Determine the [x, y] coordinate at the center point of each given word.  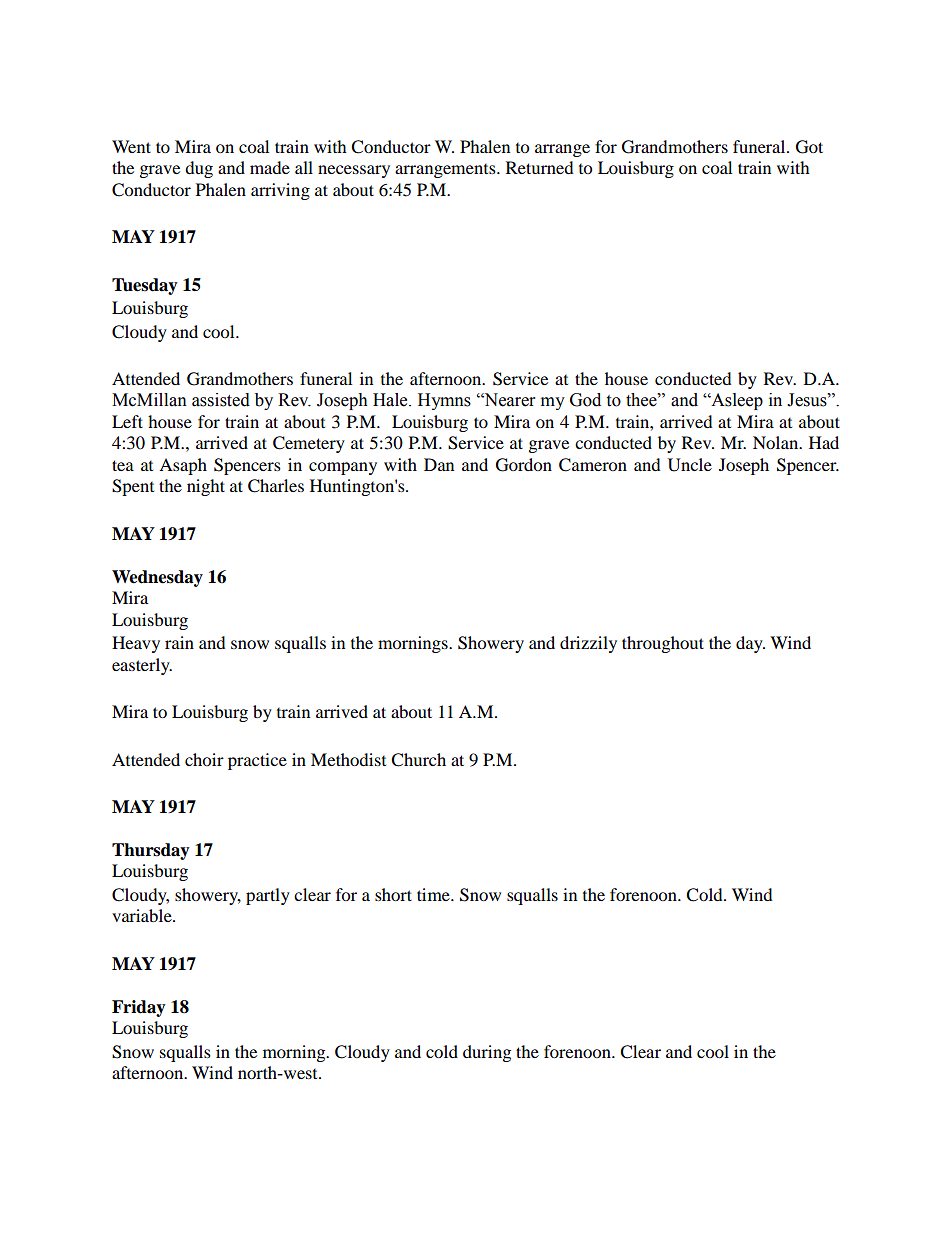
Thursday [151, 851]
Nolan [777, 442]
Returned [540, 167]
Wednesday [157, 578]
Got [809, 147]
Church [418, 760]
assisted [221, 400]
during [487, 1053]
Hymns [444, 401]
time [434, 894]
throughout [663, 644]
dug [199, 169]
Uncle [690, 465]
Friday [139, 1008]
